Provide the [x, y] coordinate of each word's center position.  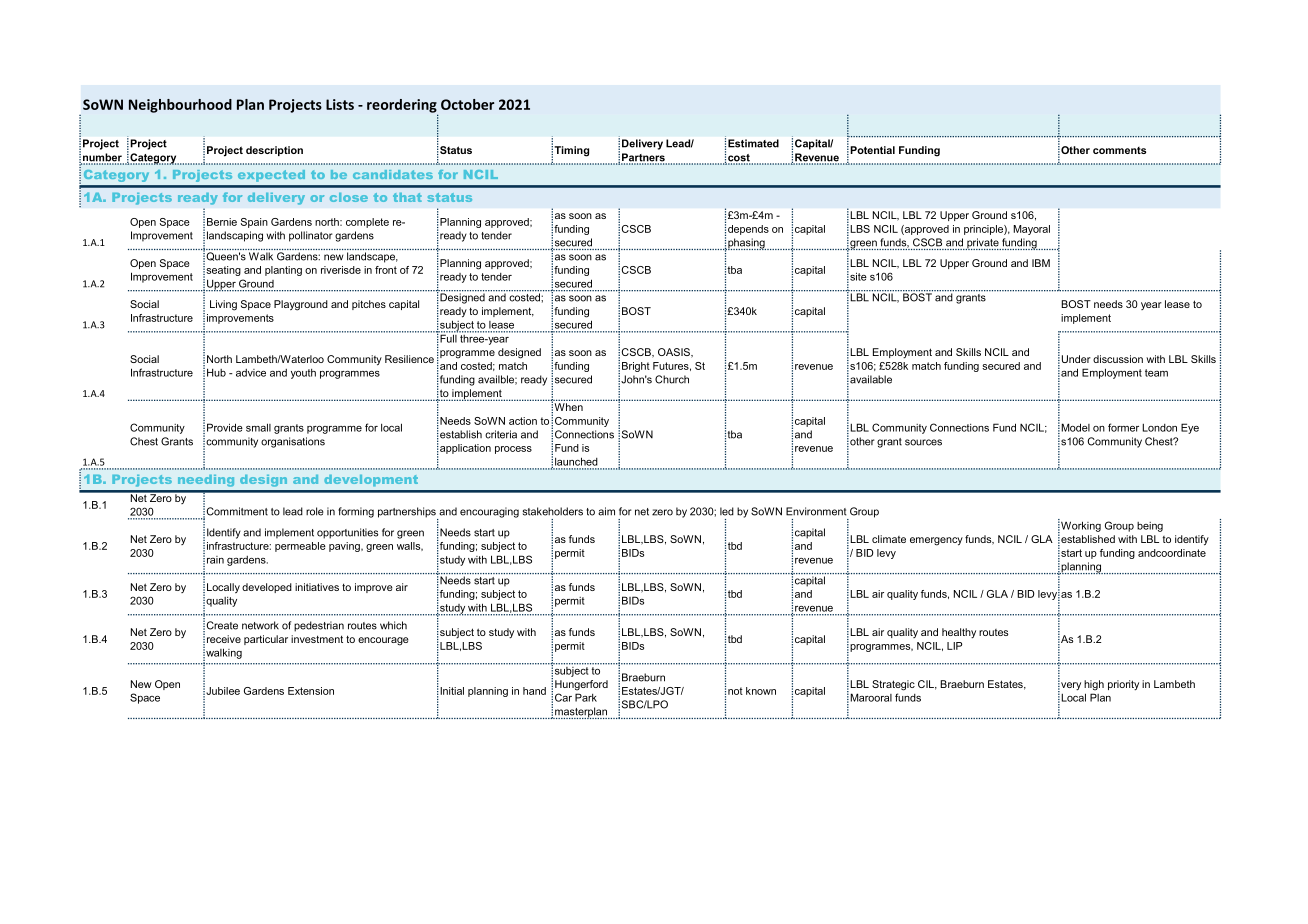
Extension [311, 691]
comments [1119, 150]
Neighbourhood [180, 106]
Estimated [753, 143]
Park [586, 697]
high [1094, 685]
